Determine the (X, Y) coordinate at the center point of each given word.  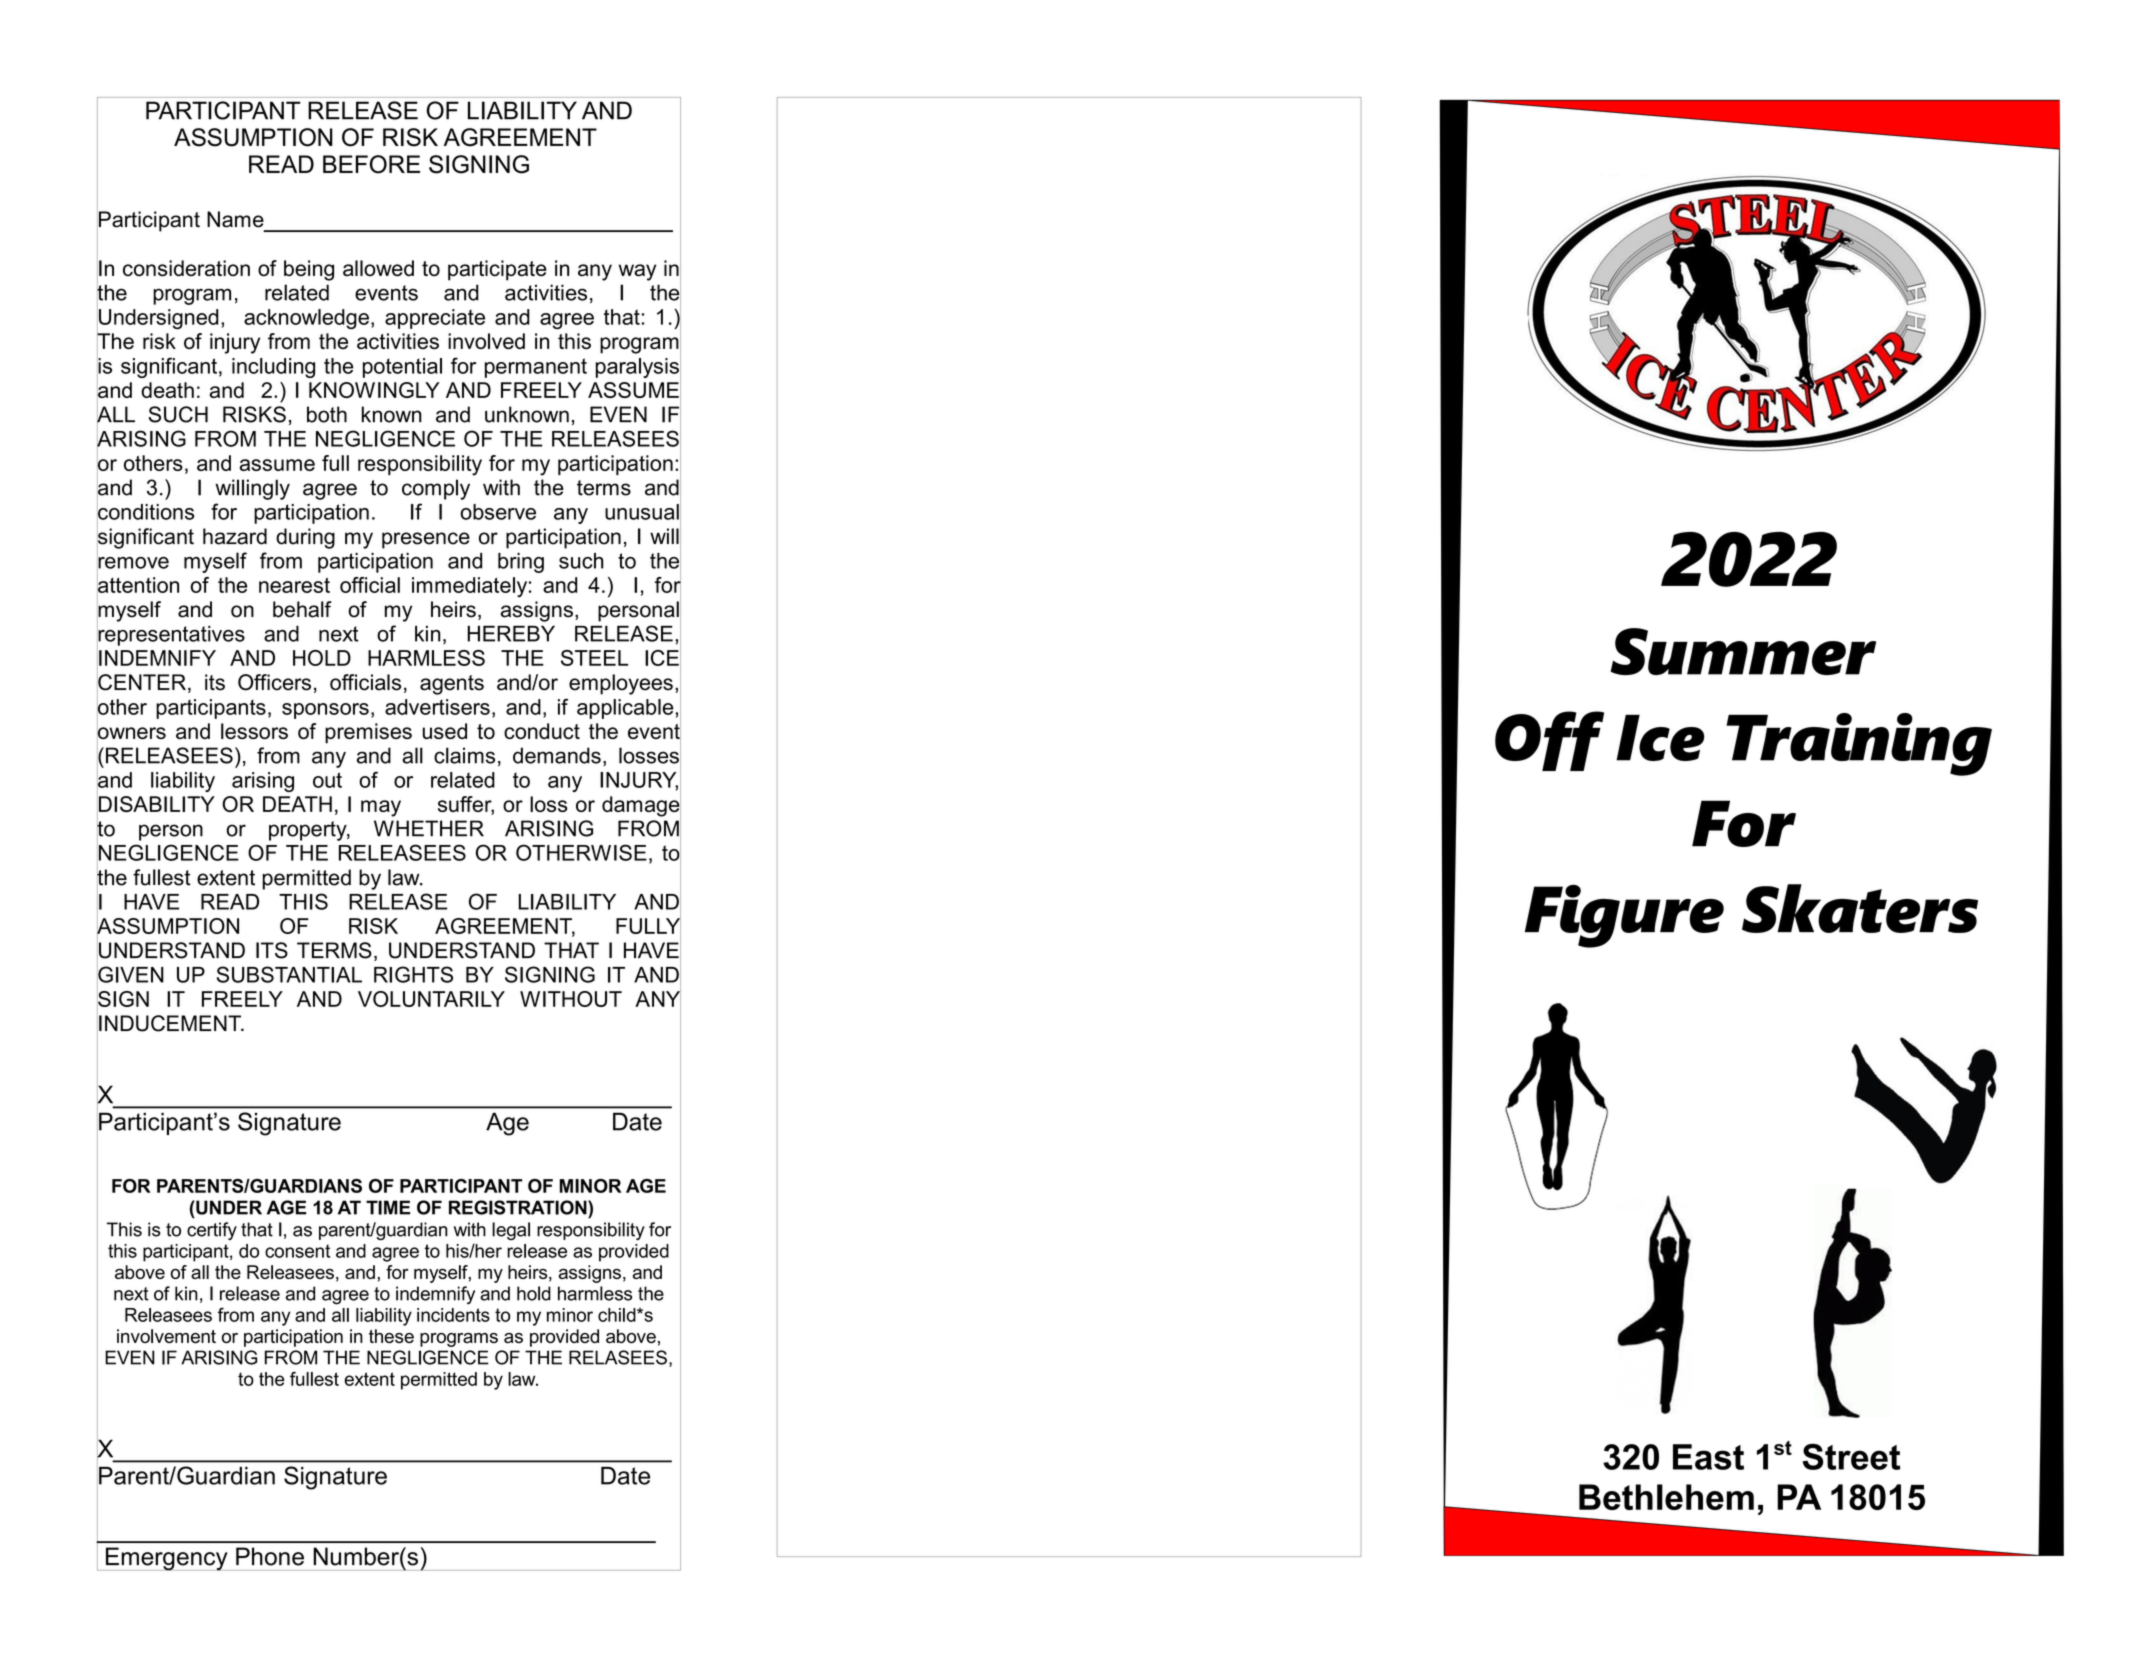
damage (641, 806)
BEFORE (371, 164)
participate (497, 270)
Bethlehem (1666, 1497)
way (637, 272)
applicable (626, 709)
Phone (270, 1556)
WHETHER (429, 828)
